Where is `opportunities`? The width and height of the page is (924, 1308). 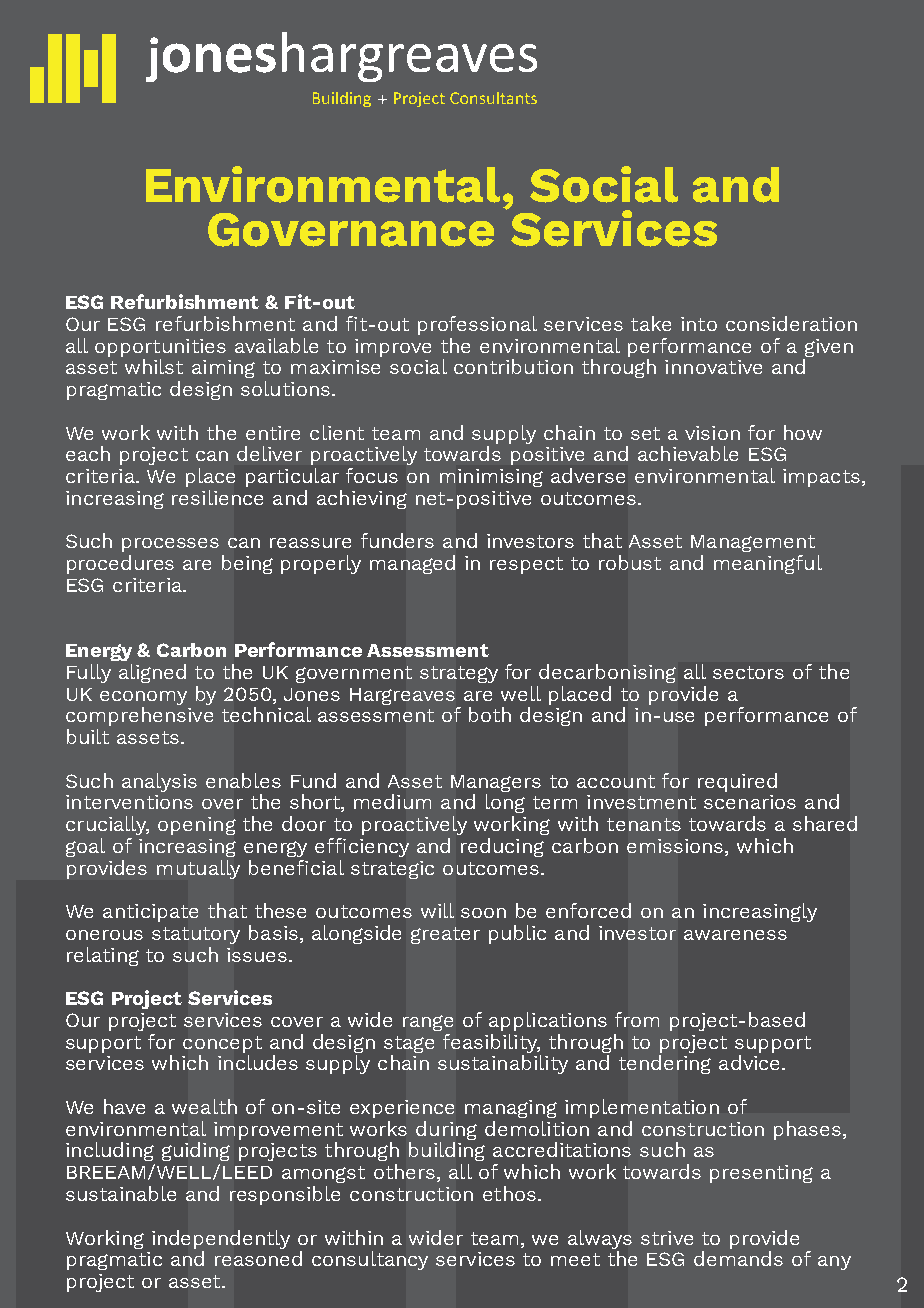
opportunities is located at coordinates (160, 348).
